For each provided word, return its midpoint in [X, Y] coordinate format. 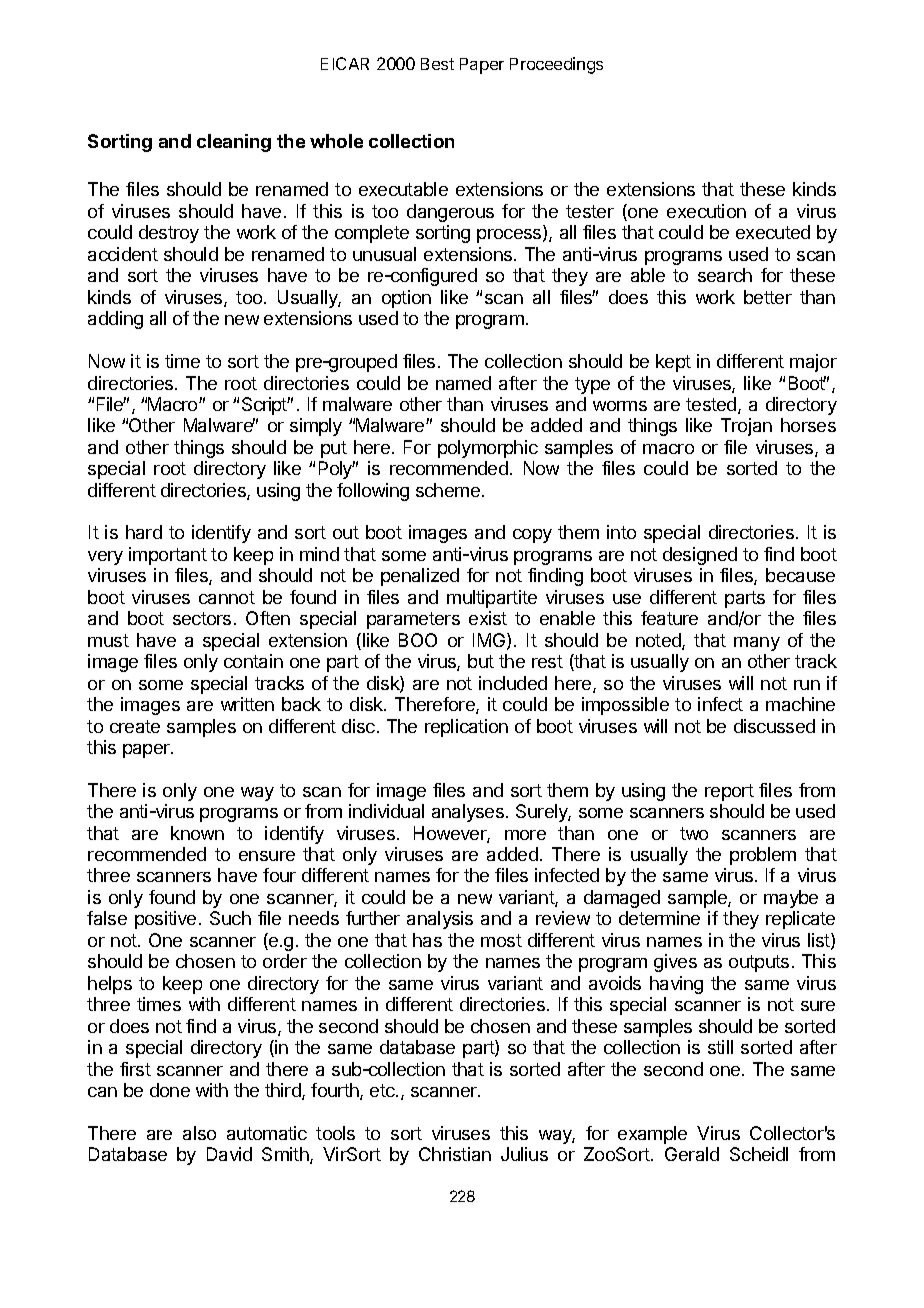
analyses [468, 813]
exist [488, 618]
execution [706, 211]
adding [115, 320]
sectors [202, 618]
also [199, 1133]
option [406, 299]
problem [763, 856]
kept [673, 363]
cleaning [234, 143]
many [757, 644]
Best [437, 64]
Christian [455, 1154]
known [197, 833]
